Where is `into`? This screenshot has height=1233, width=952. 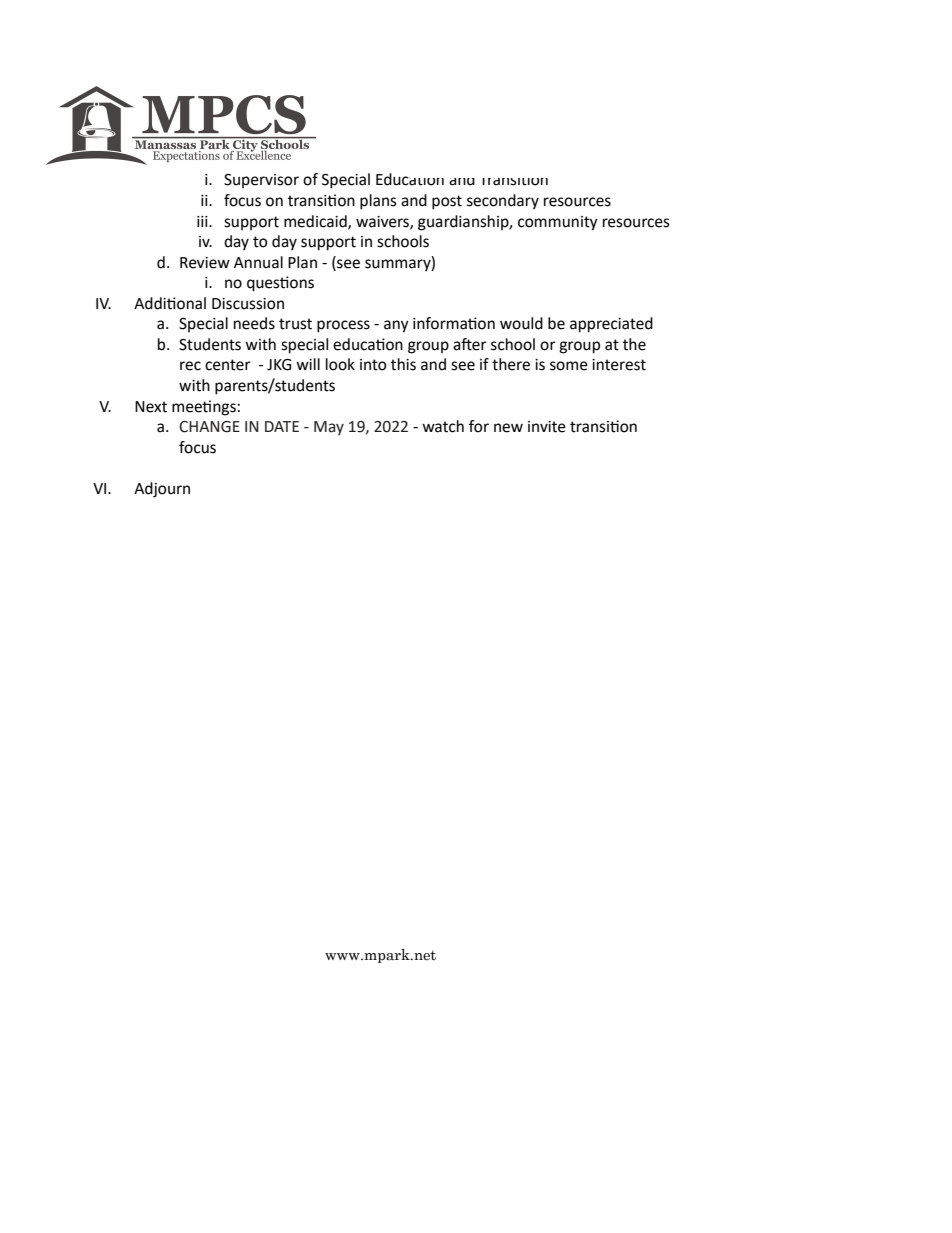 into is located at coordinates (373, 365).
